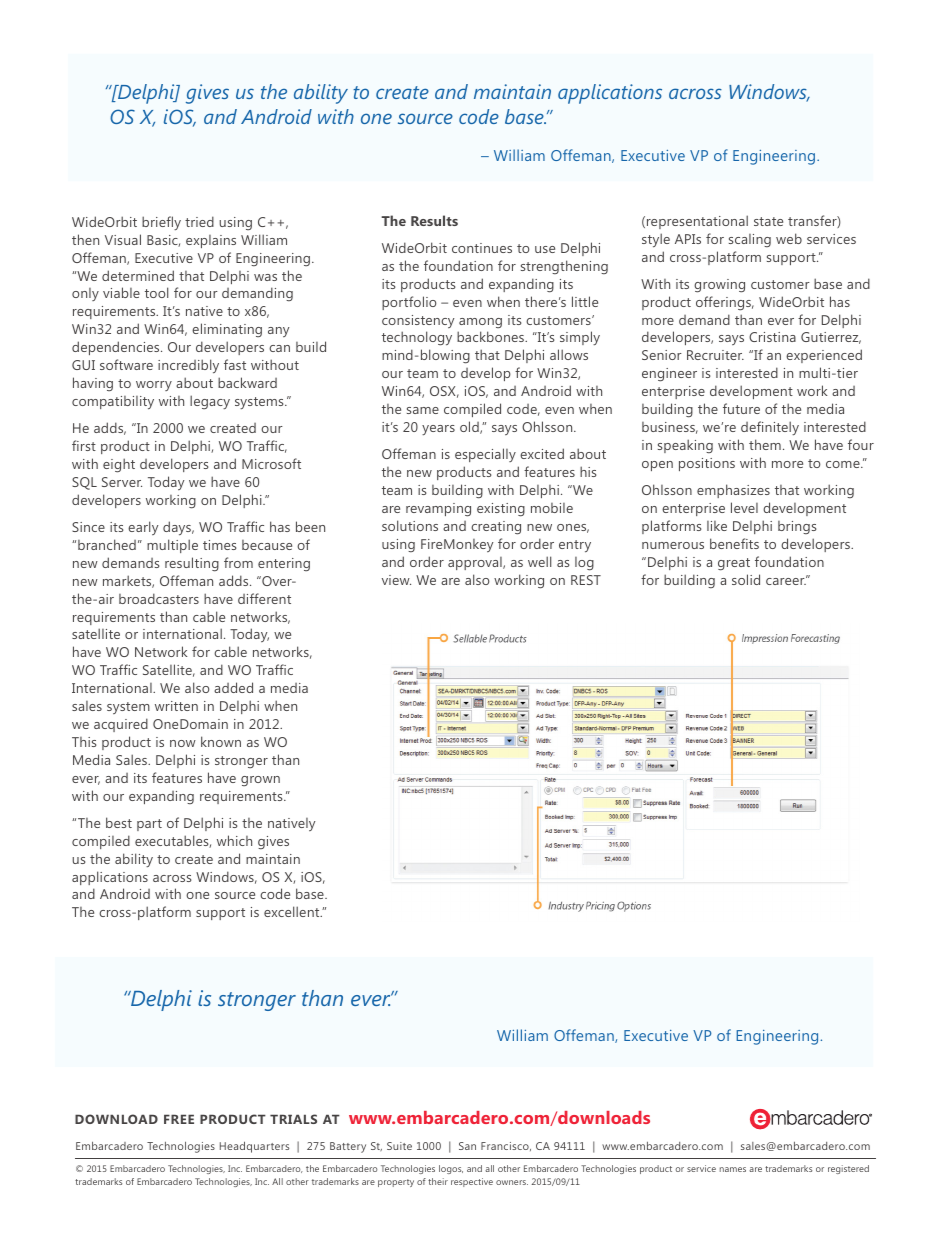 The width and height of the screenshot is (952, 1233). I want to click on continues, so click(482, 248).
